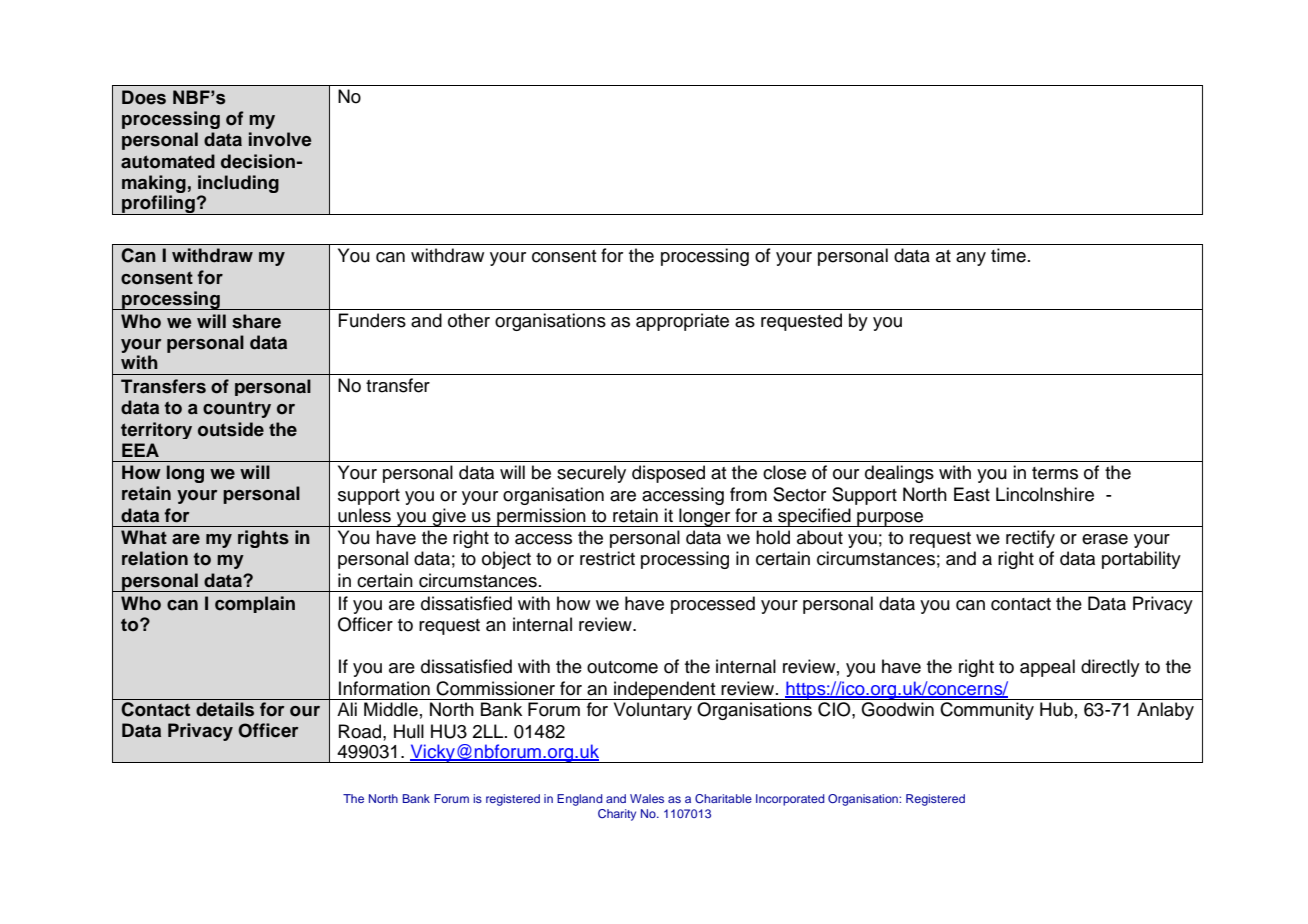  What do you see at coordinates (971, 259) in the screenshot?
I see `any` at bounding box center [971, 259].
